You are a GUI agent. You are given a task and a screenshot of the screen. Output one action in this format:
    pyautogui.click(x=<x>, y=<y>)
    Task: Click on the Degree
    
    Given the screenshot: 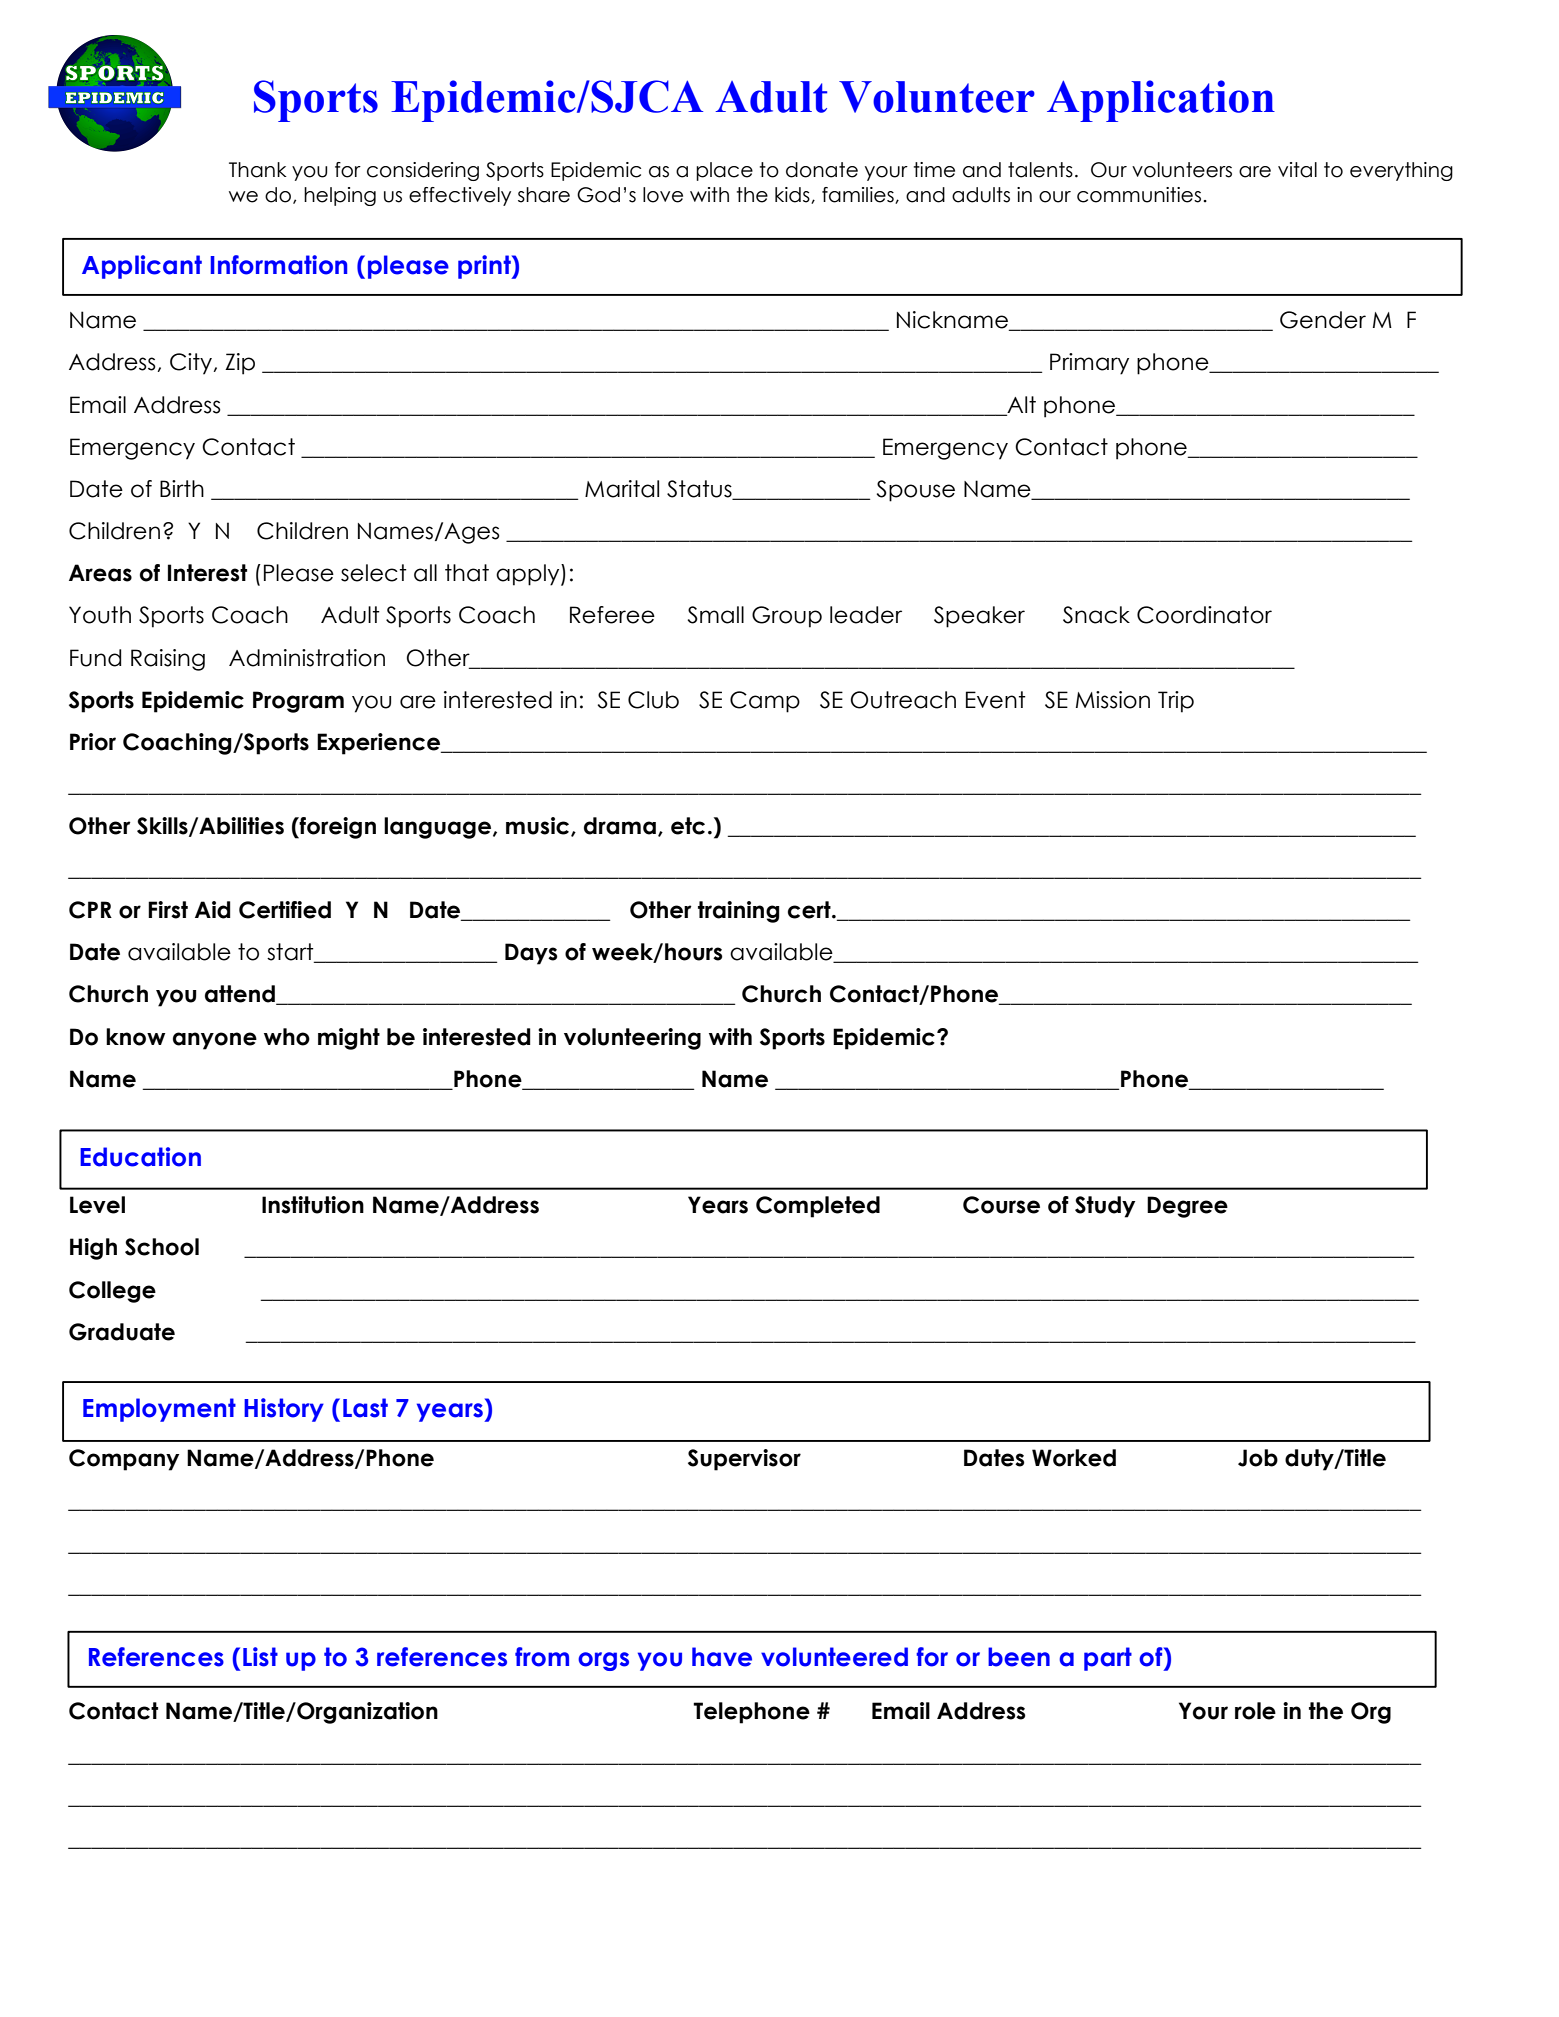 What is the action you would take?
    pyautogui.click(x=1187, y=1207)
